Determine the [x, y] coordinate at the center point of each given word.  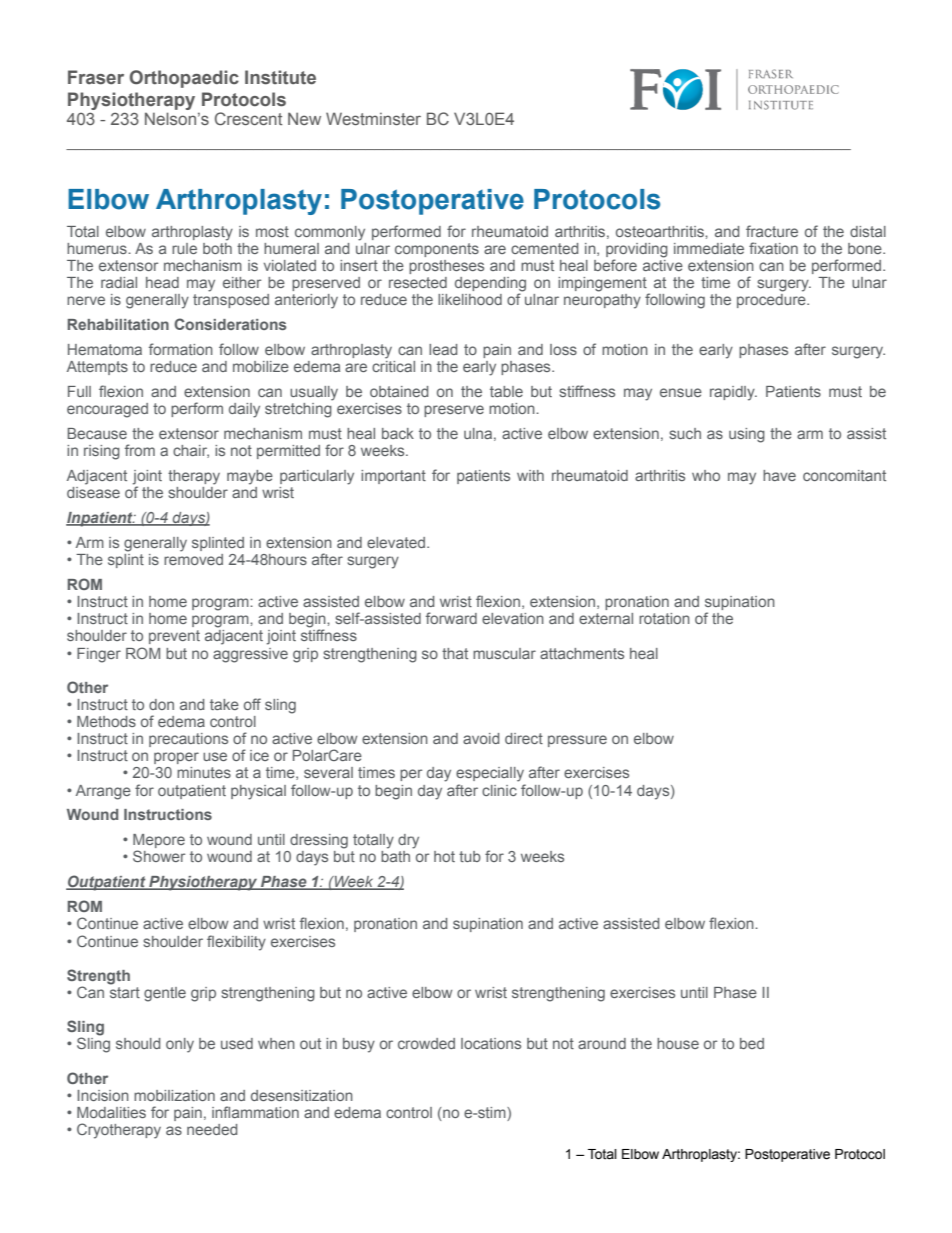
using [747, 435]
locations [491, 1043]
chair [191, 451]
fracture [772, 231]
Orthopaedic [184, 79]
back [398, 433]
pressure [577, 741]
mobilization [174, 1095]
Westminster [373, 118]
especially [490, 774]
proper [176, 758]
